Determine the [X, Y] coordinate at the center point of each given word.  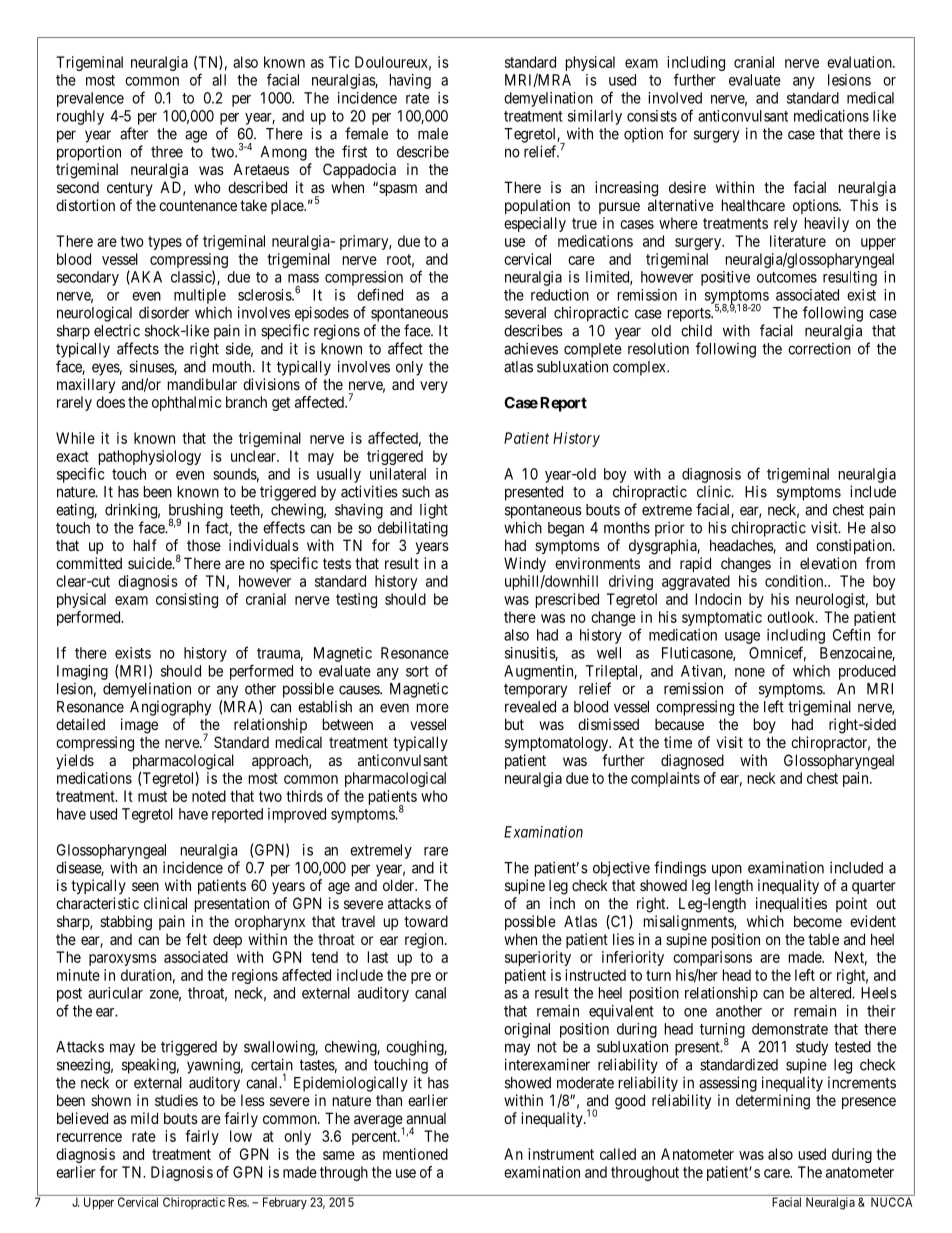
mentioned [415, 1154]
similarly [595, 117]
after [134, 133]
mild [144, 1118]
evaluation [860, 62]
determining [773, 1102]
